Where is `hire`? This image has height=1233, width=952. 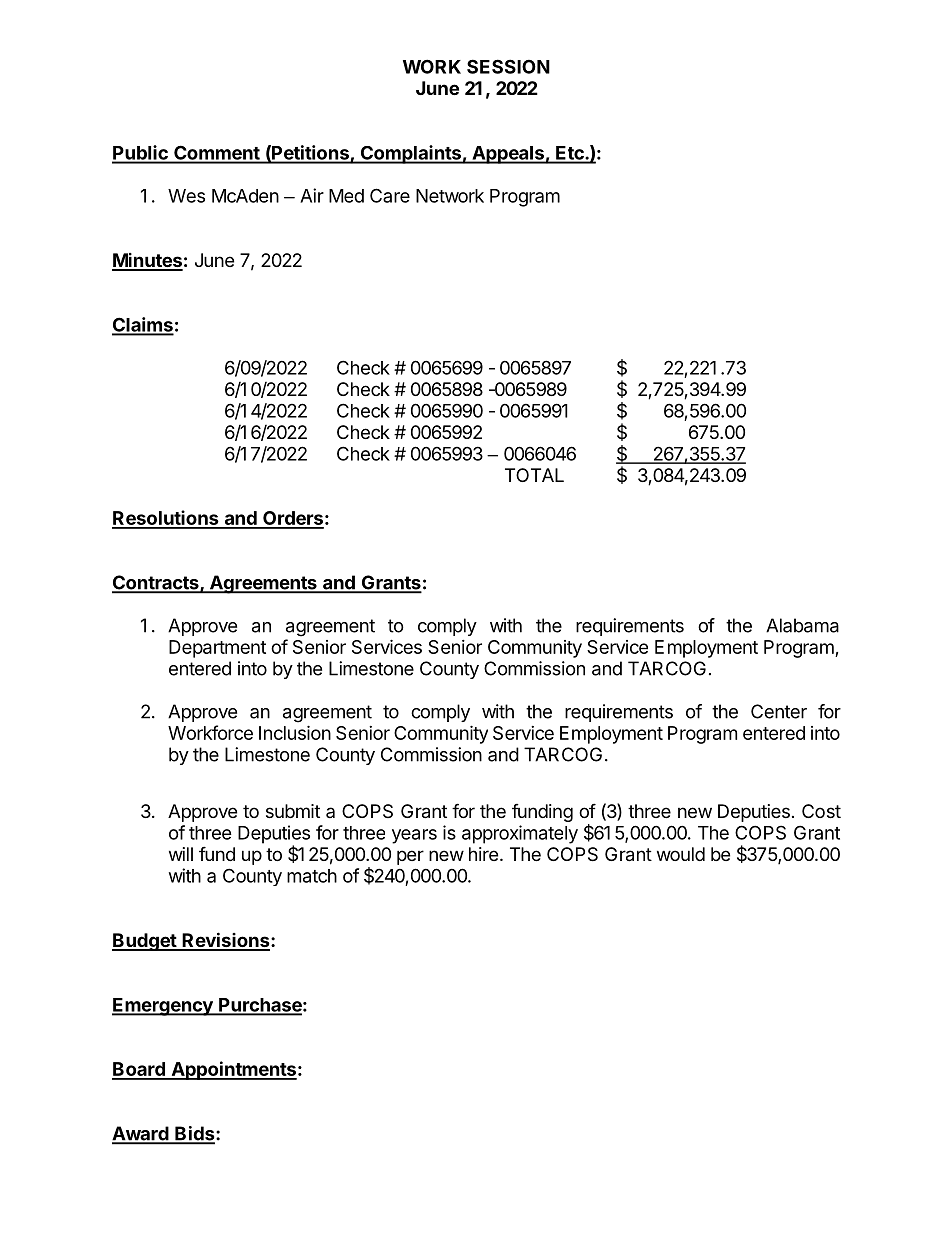
hire is located at coordinates (483, 854).
